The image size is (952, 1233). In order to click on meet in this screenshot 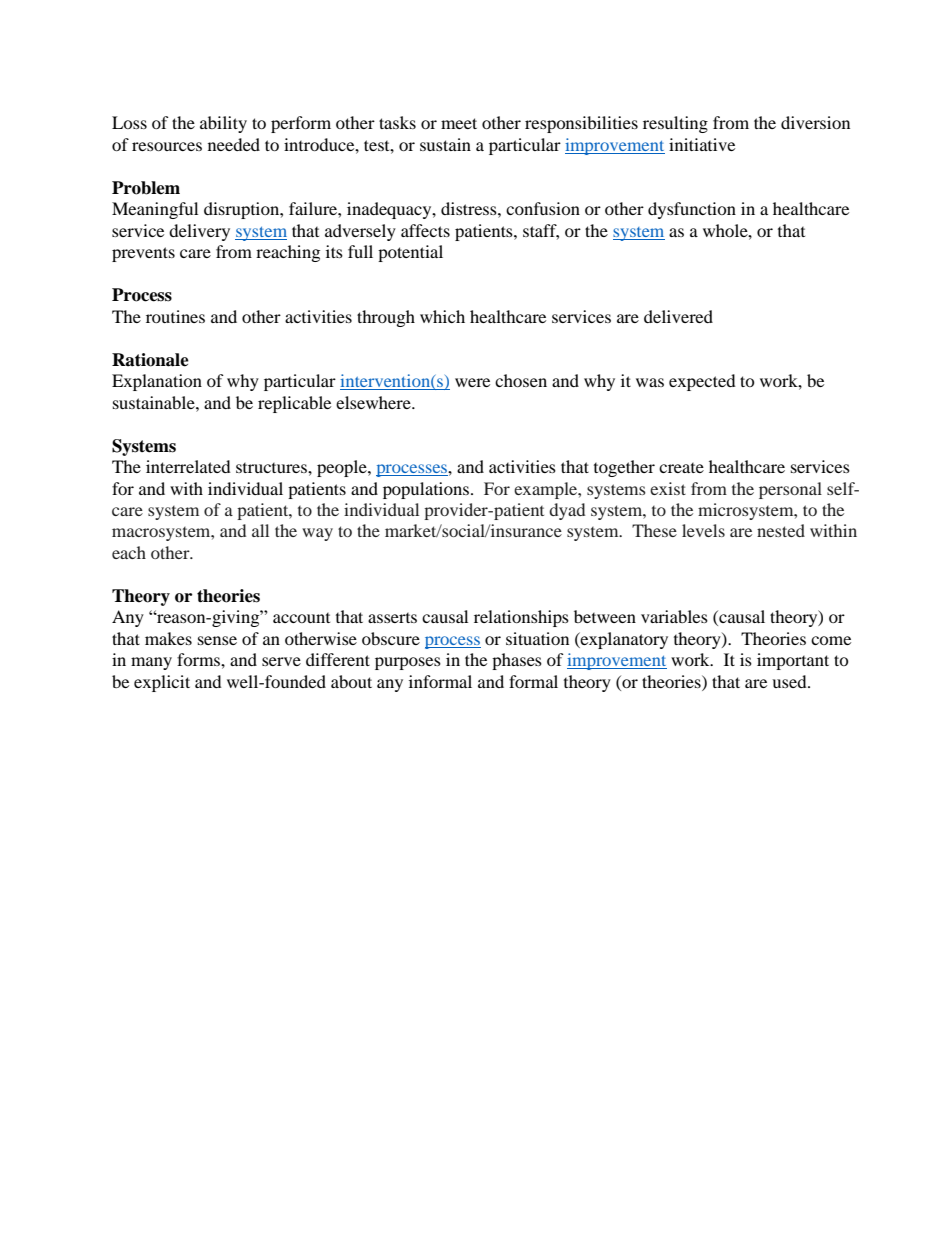, I will do `click(459, 123)`.
